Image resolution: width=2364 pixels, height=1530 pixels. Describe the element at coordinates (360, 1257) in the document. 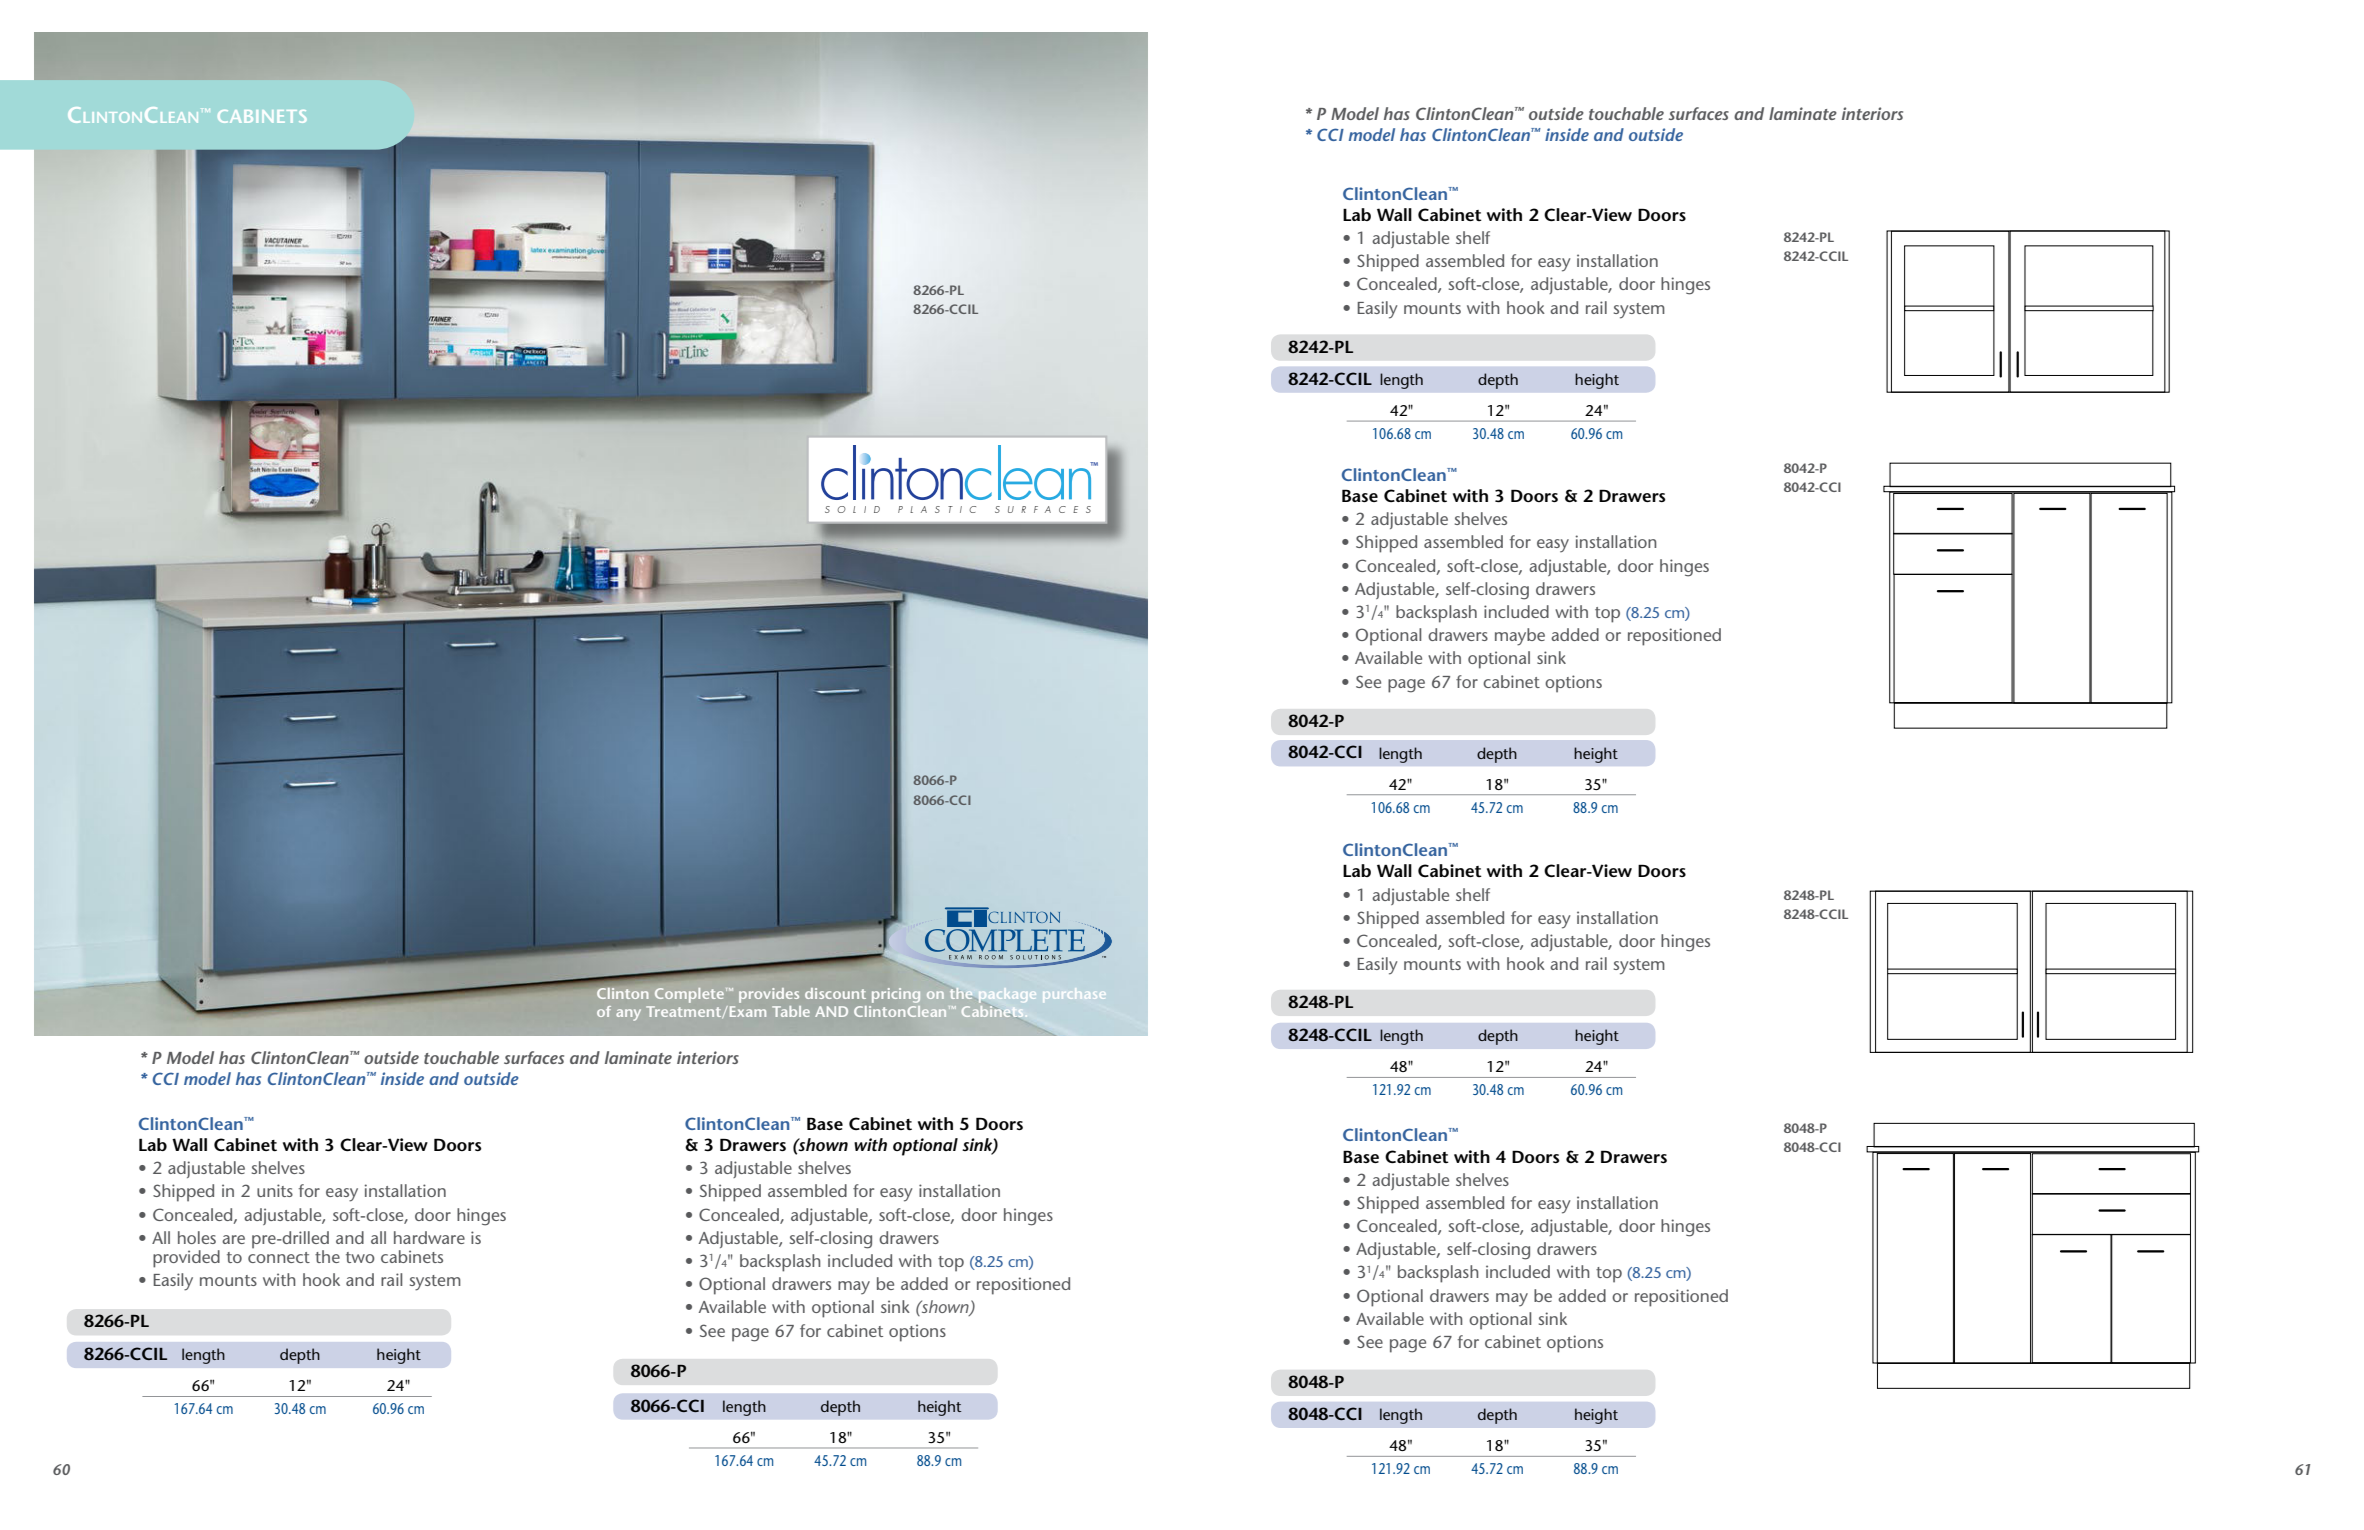

I see `two` at that location.
